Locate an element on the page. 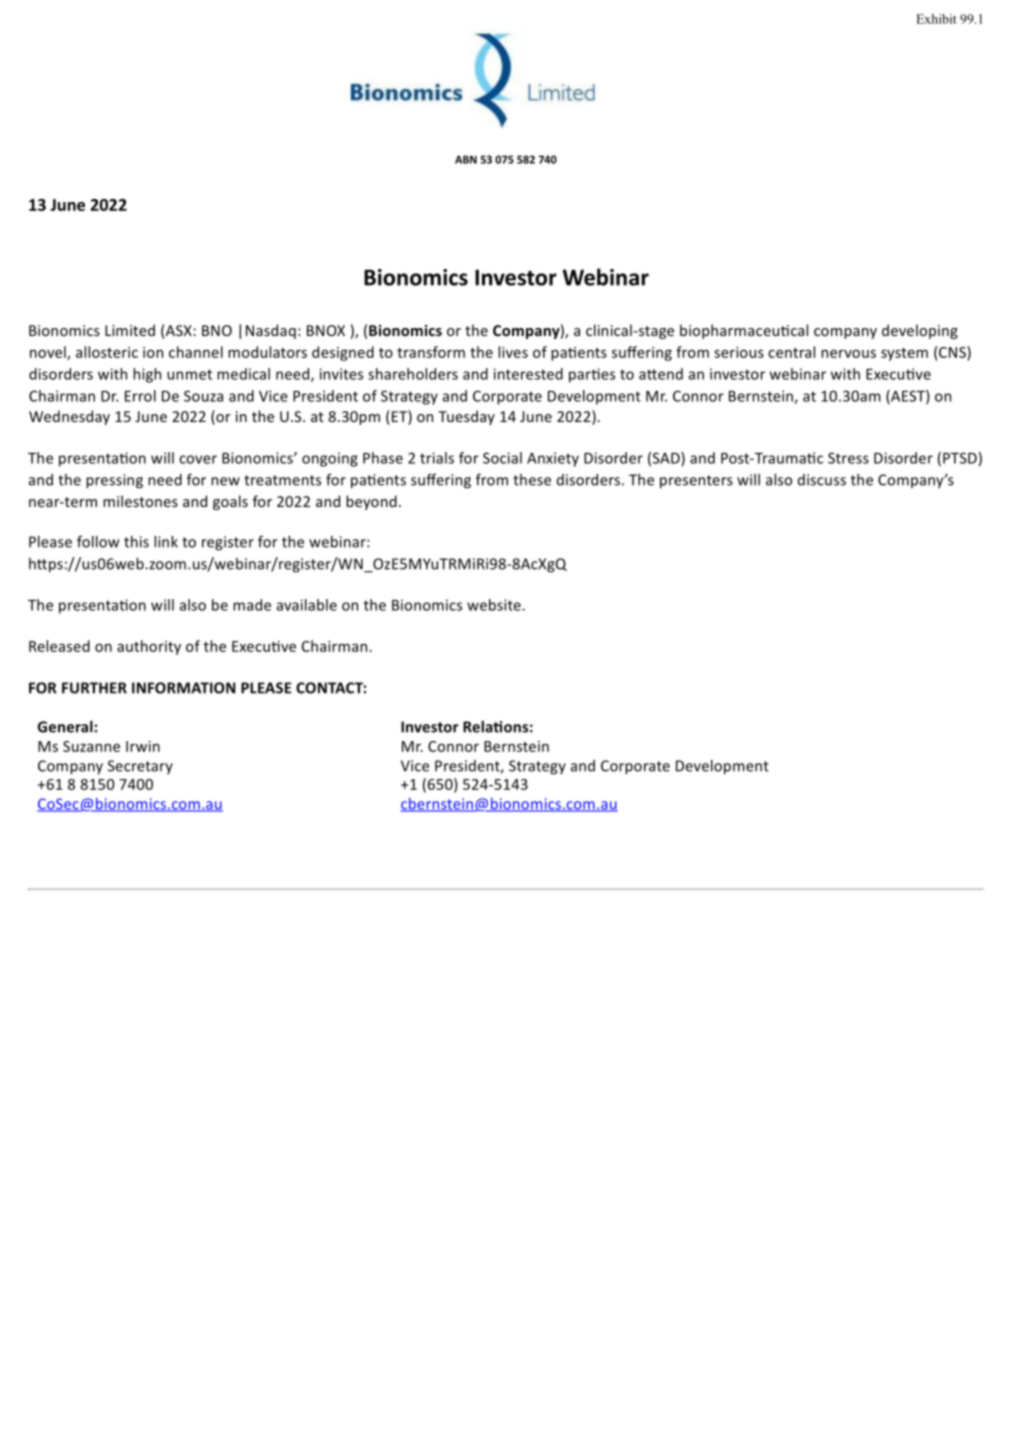  biopharmaceutical is located at coordinates (744, 331).
